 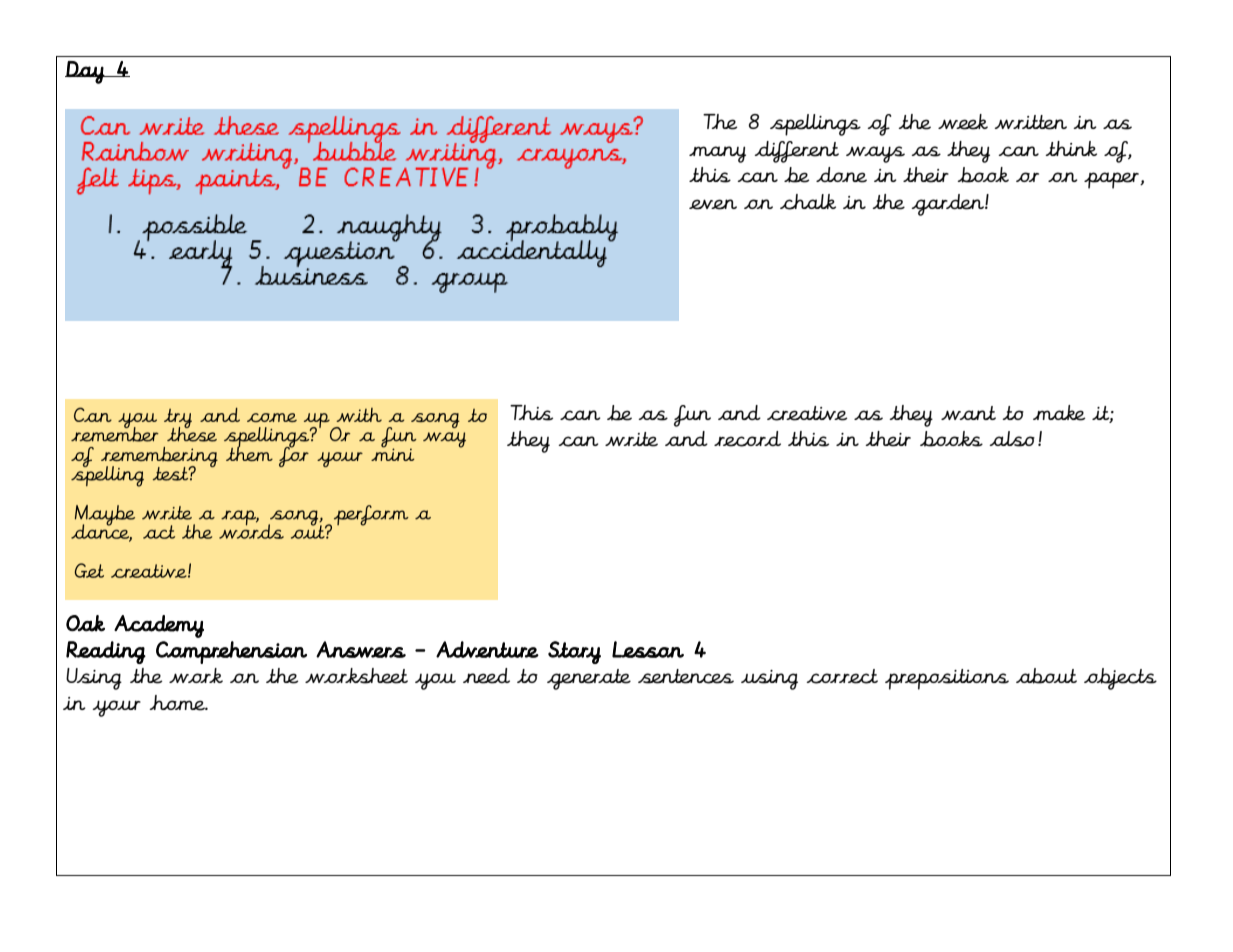 I want to click on many, so click(x=717, y=154).
